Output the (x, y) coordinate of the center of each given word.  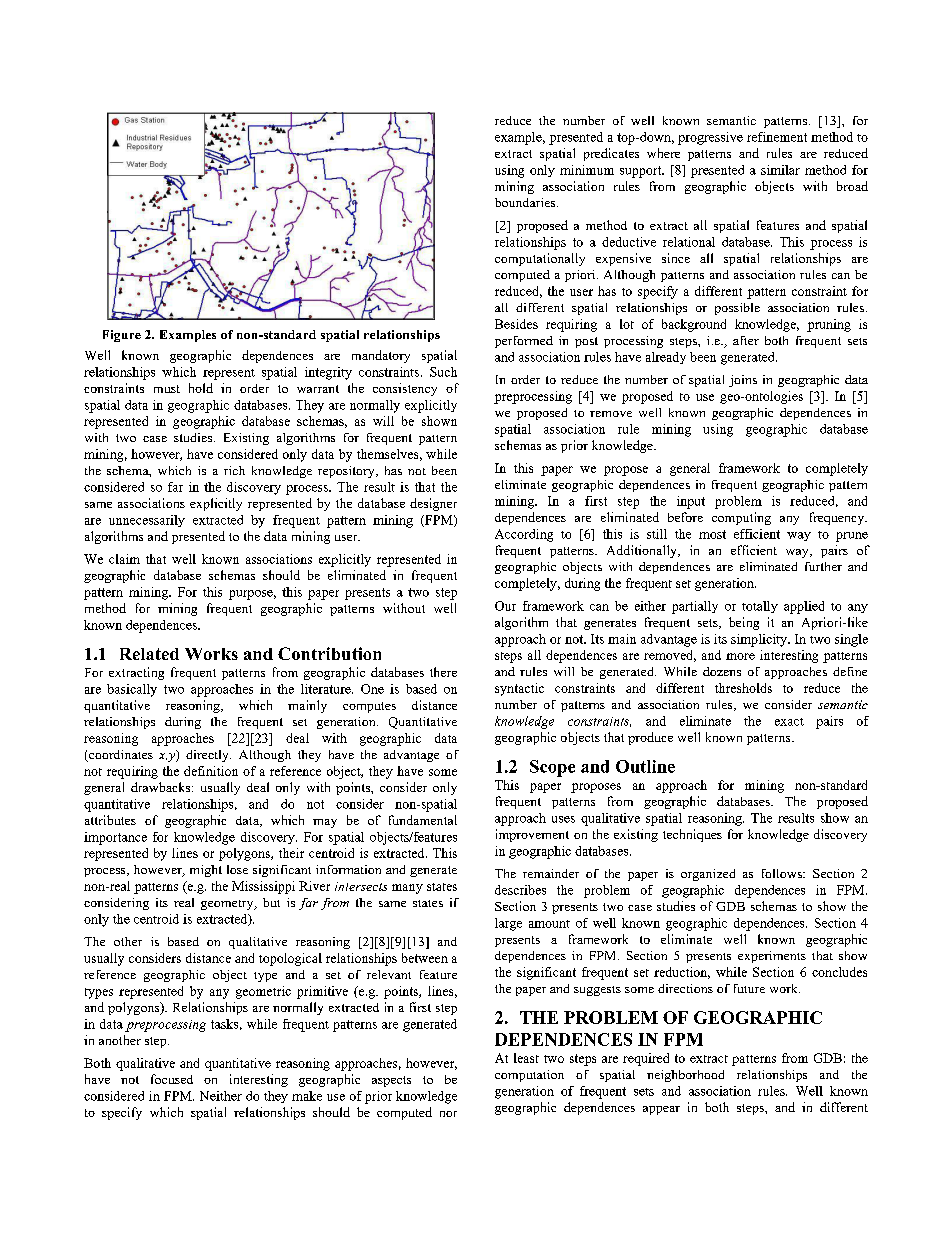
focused (172, 1079)
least (526, 1058)
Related (149, 654)
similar (780, 170)
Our (505, 606)
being (744, 623)
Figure (122, 336)
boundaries (526, 202)
